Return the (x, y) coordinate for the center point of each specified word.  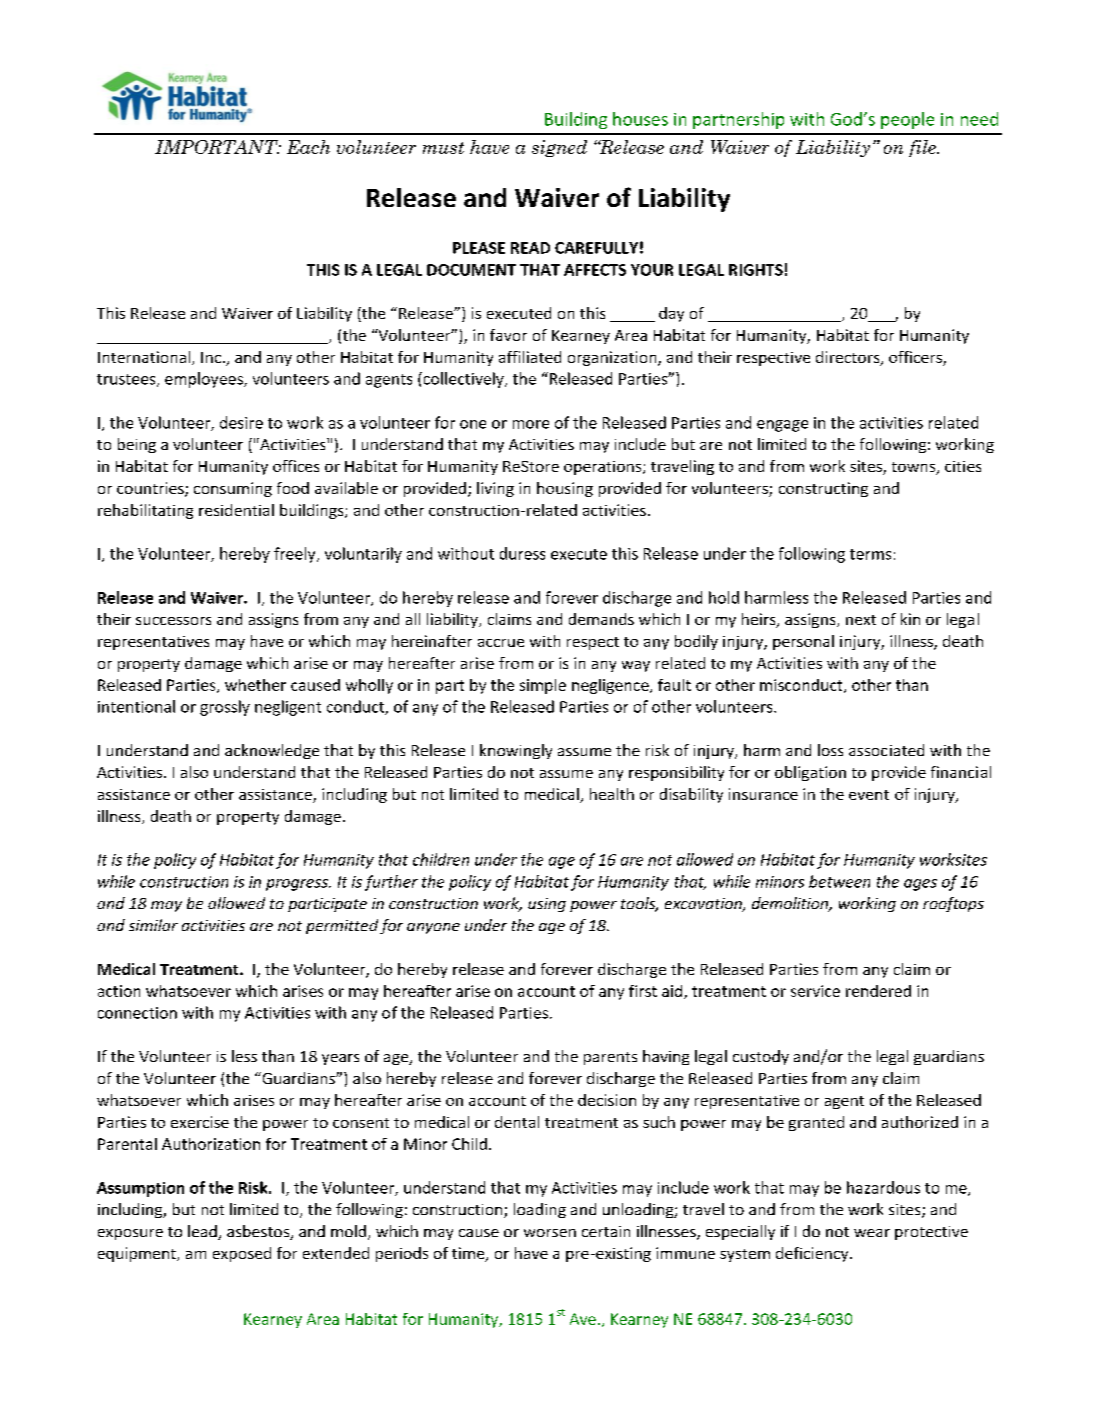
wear (872, 1233)
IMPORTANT (217, 147)
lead (203, 1232)
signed (559, 148)
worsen (550, 1233)
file (923, 148)
